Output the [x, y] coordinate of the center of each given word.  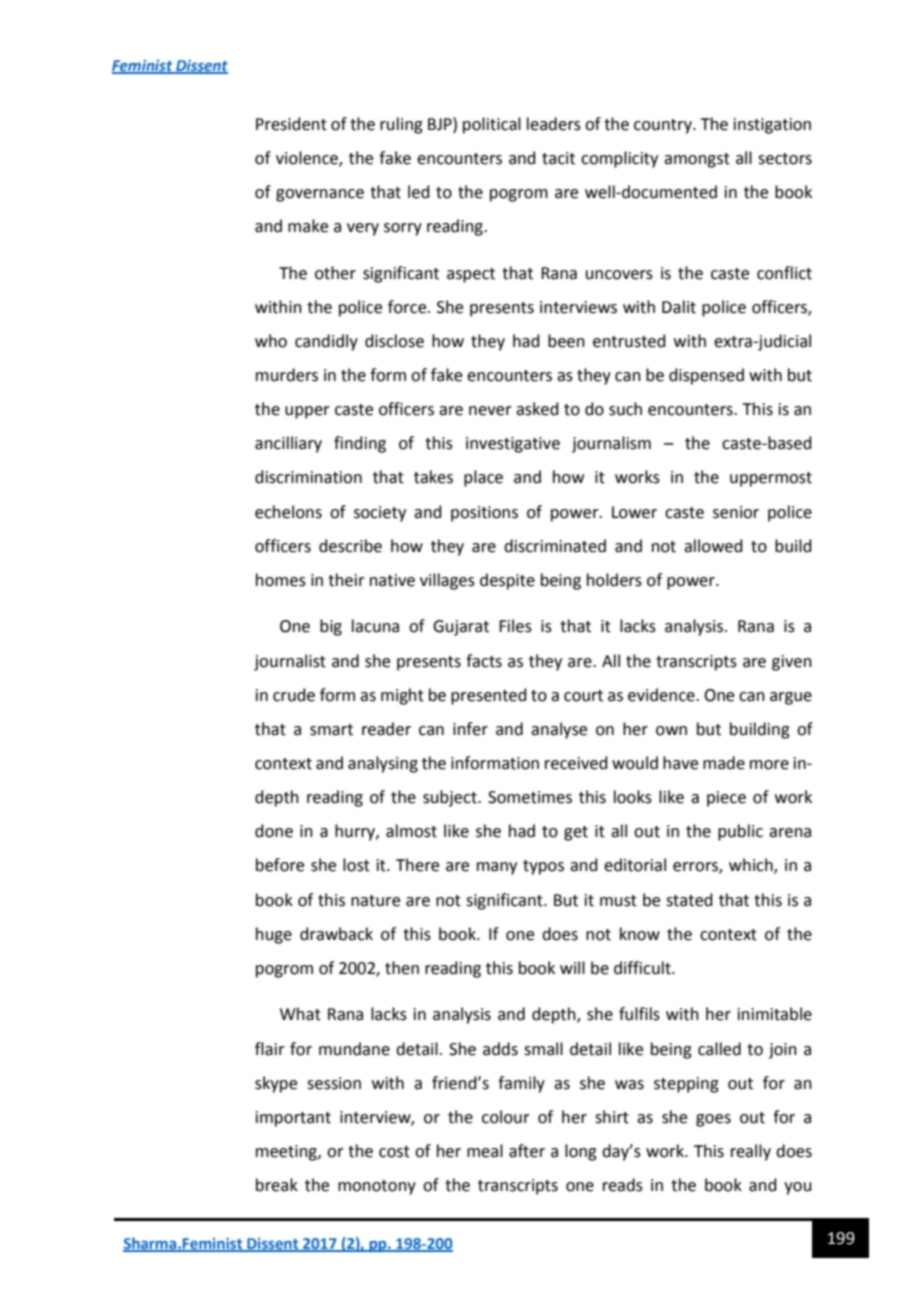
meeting [287, 1153]
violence [308, 158]
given [792, 663]
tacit [558, 158]
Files [515, 626]
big [331, 627]
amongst [697, 160]
